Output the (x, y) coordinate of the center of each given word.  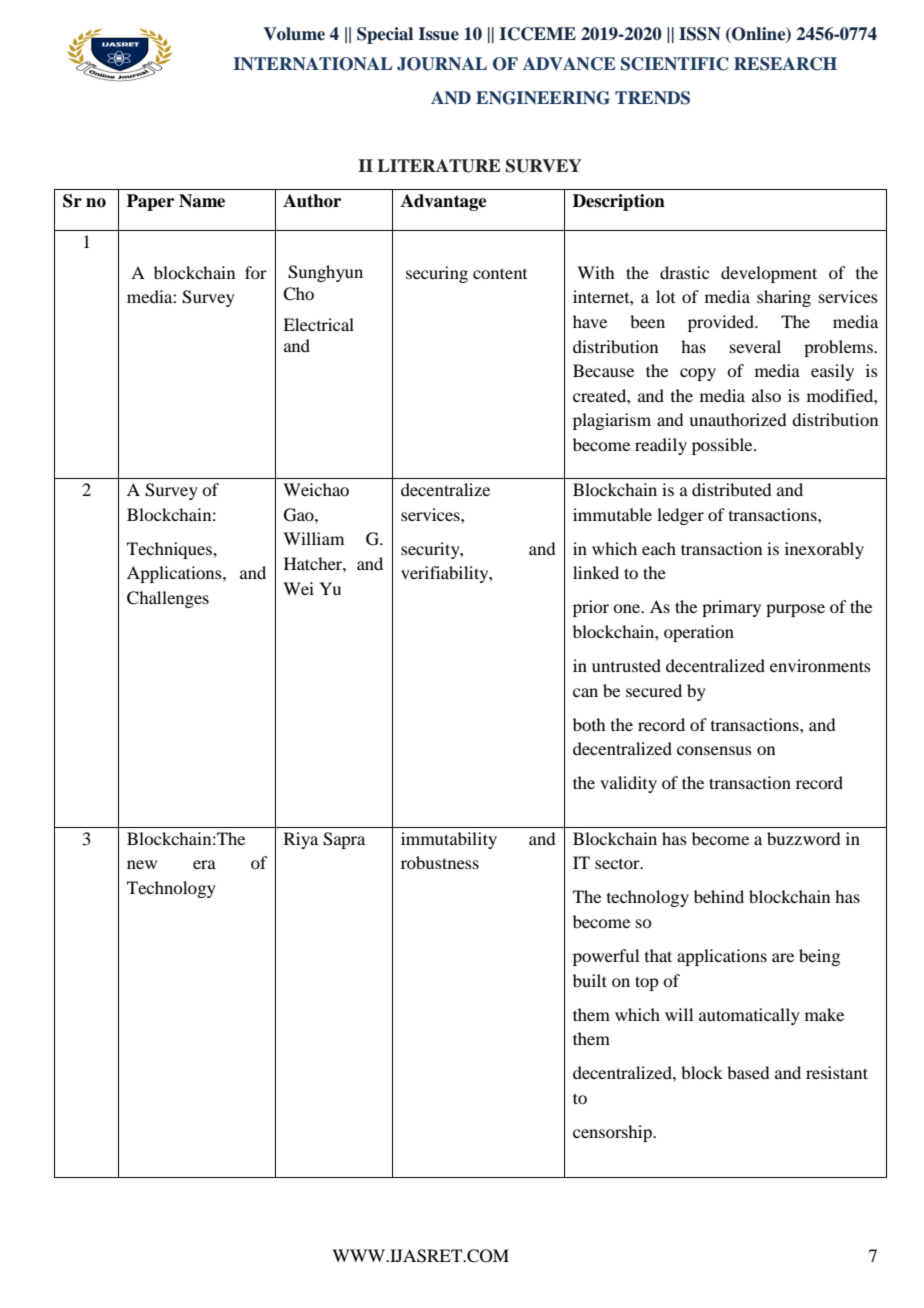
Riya (301, 840)
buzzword (803, 838)
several (755, 346)
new (142, 864)
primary (731, 608)
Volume (294, 34)
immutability (449, 840)
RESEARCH (785, 64)
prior (591, 608)
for (256, 272)
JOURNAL (442, 64)
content (500, 273)
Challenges (168, 599)
